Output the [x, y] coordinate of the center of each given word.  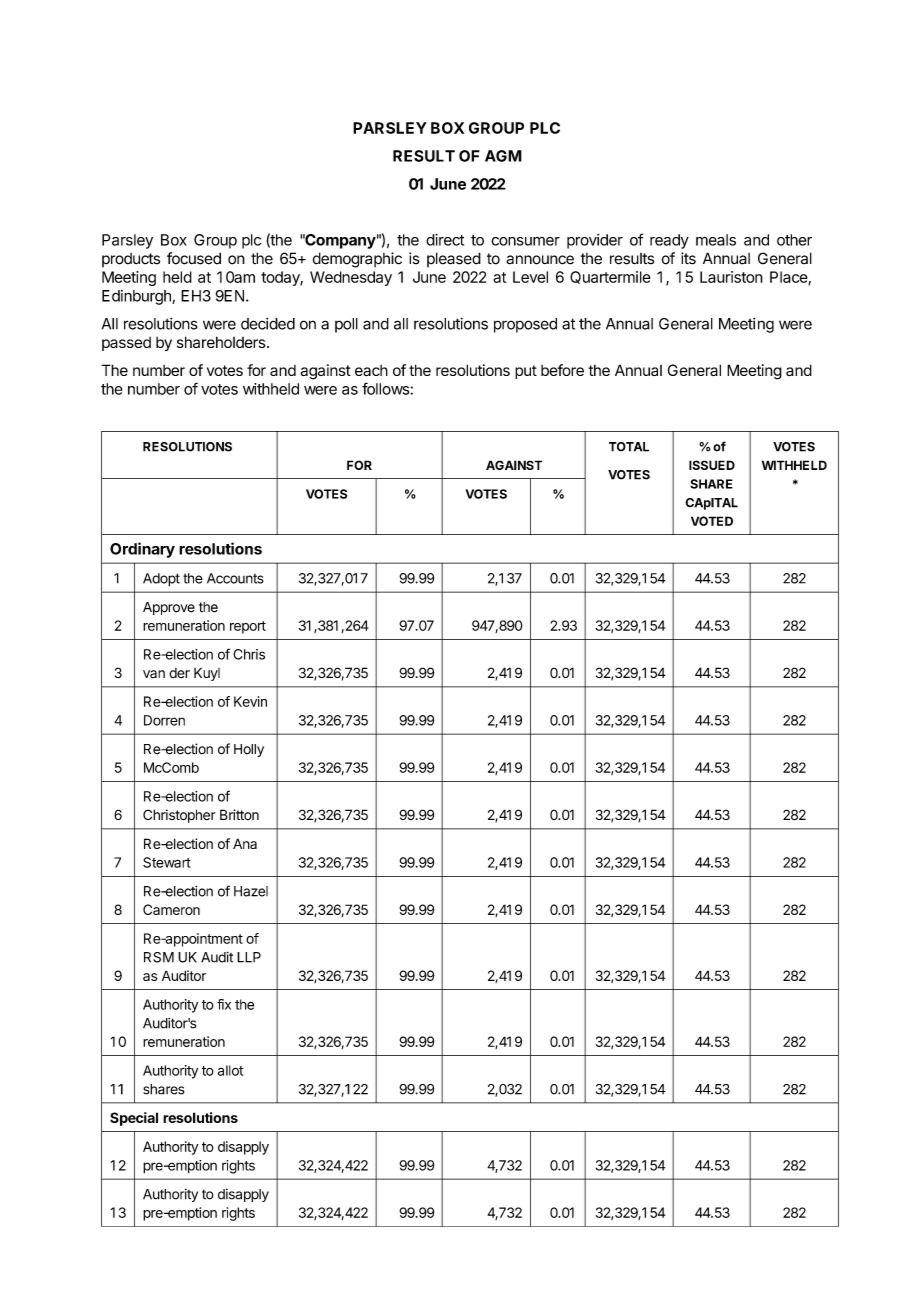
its [688, 258]
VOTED [712, 521]
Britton [239, 814]
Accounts [235, 578]
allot [231, 1070]
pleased [454, 259]
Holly [249, 750]
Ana [245, 843]
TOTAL [629, 447]
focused [194, 258]
